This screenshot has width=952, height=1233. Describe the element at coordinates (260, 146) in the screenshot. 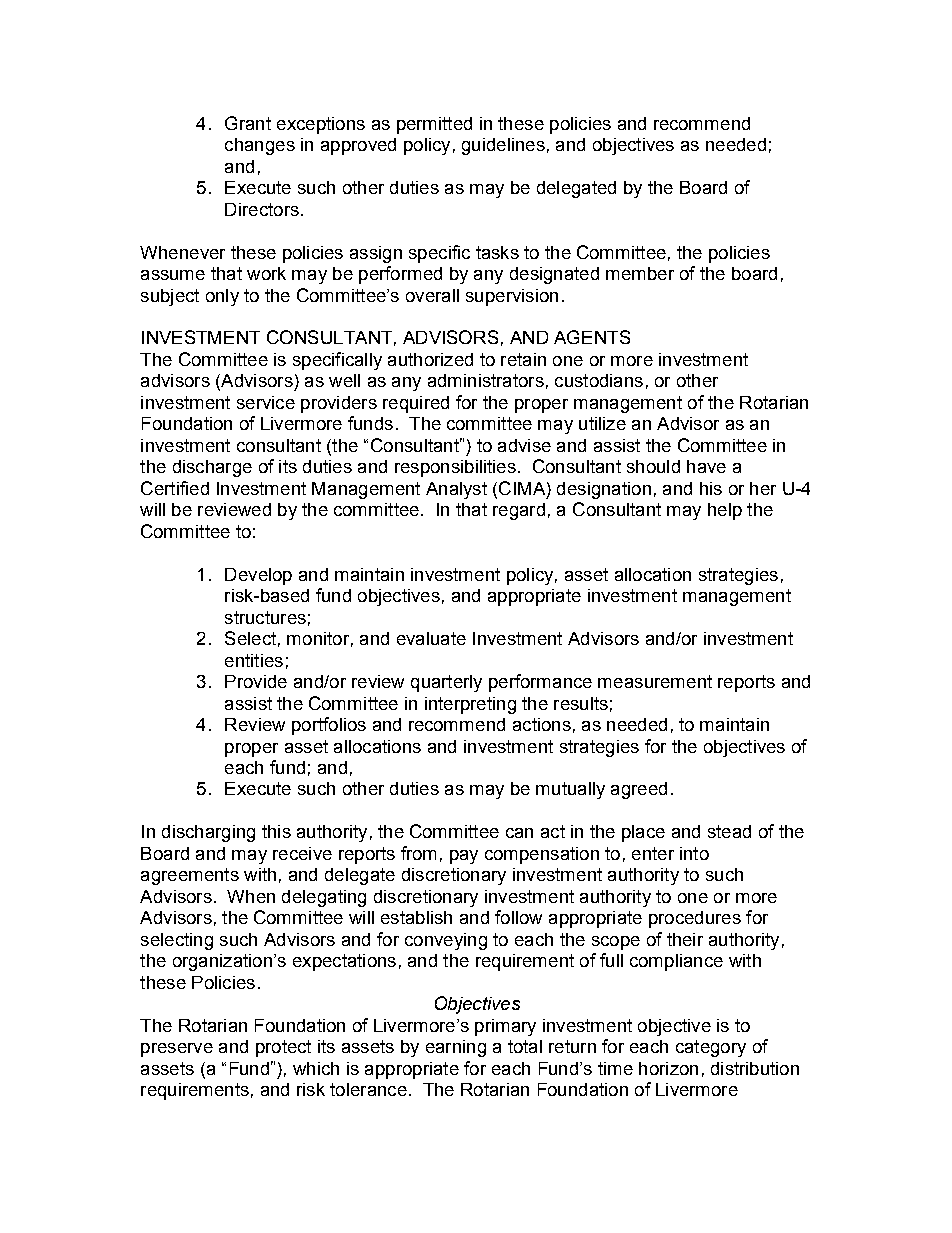

I see `changes` at that location.
